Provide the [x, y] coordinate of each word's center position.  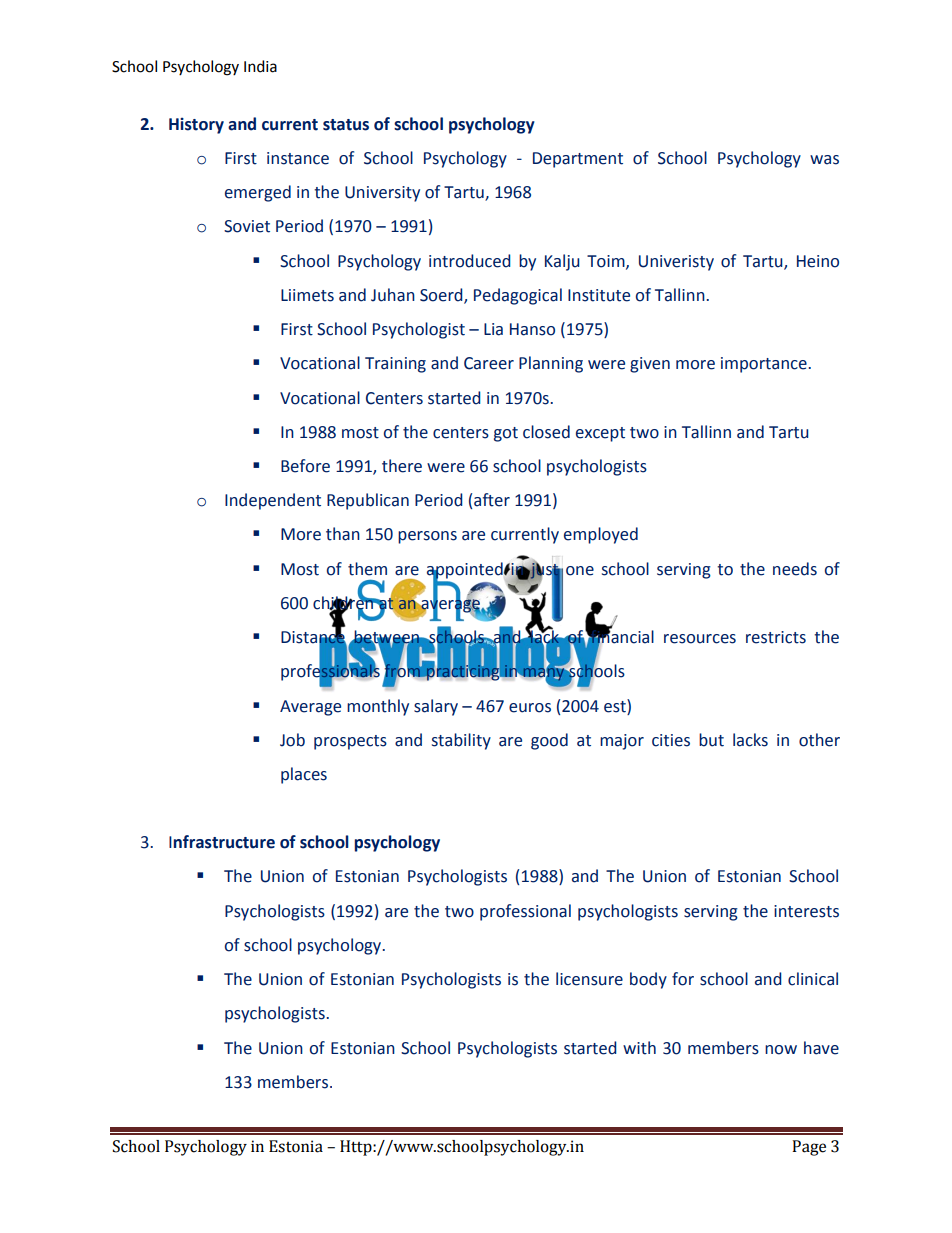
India [260, 66]
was [824, 160]
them [367, 569]
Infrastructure [222, 842]
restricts [776, 637]
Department [578, 160]
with [639, 1048]
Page [809, 1148]
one [580, 571]
